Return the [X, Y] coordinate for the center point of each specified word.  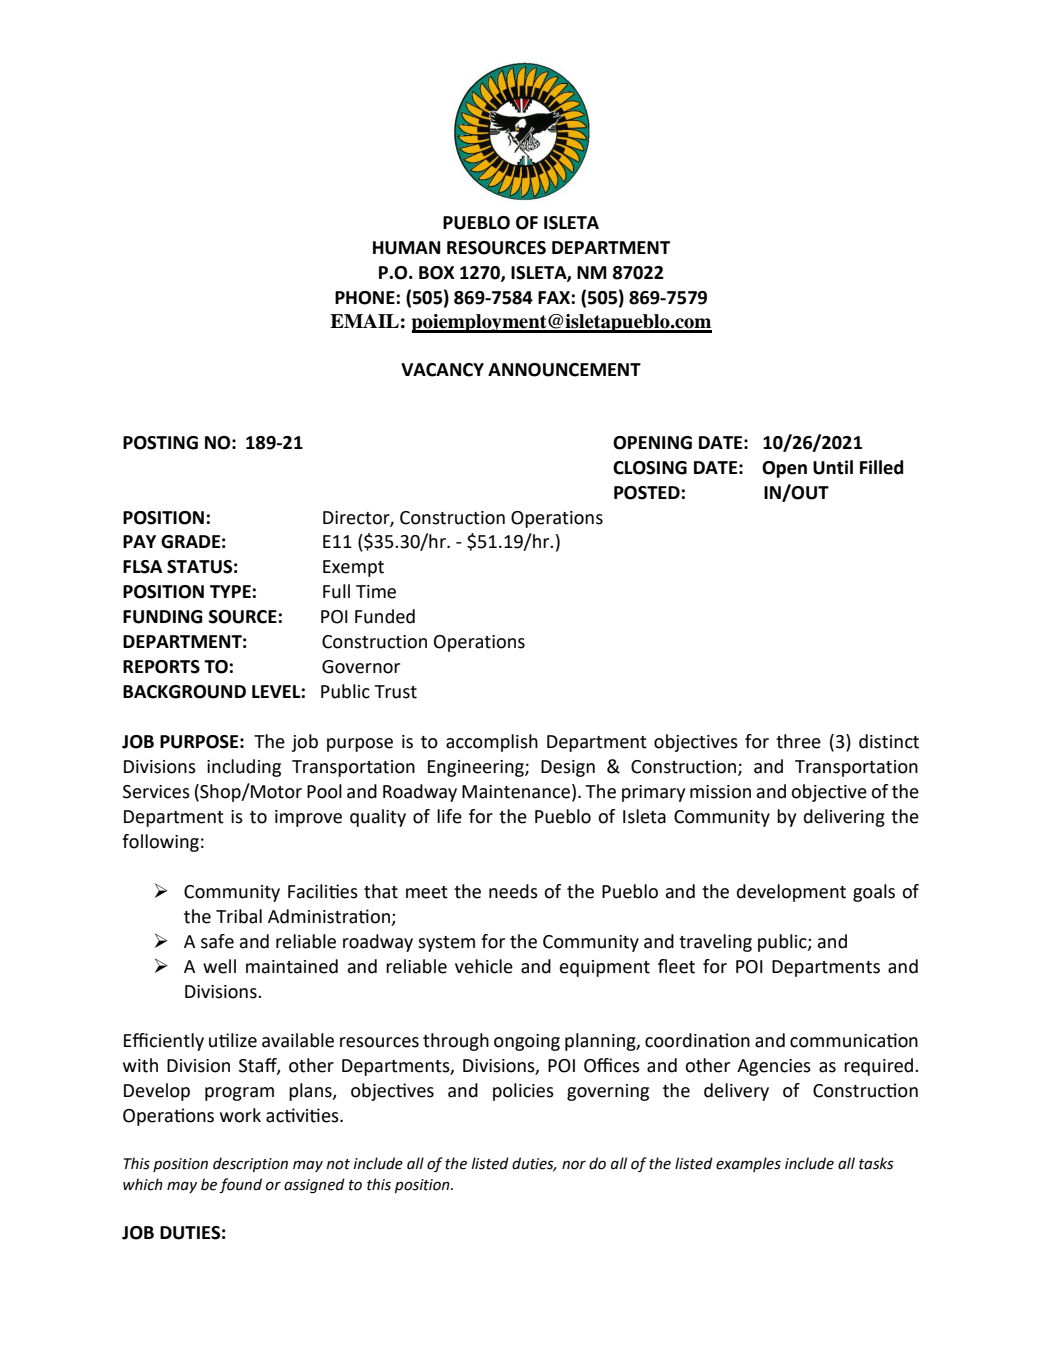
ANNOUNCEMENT [564, 370]
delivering [844, 818]
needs [513, 891]
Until [833, 467]
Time [376, 592]
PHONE [365, 298]
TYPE [230, 591]
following [160, 843]
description [250, 1164]
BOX [437, 273]
